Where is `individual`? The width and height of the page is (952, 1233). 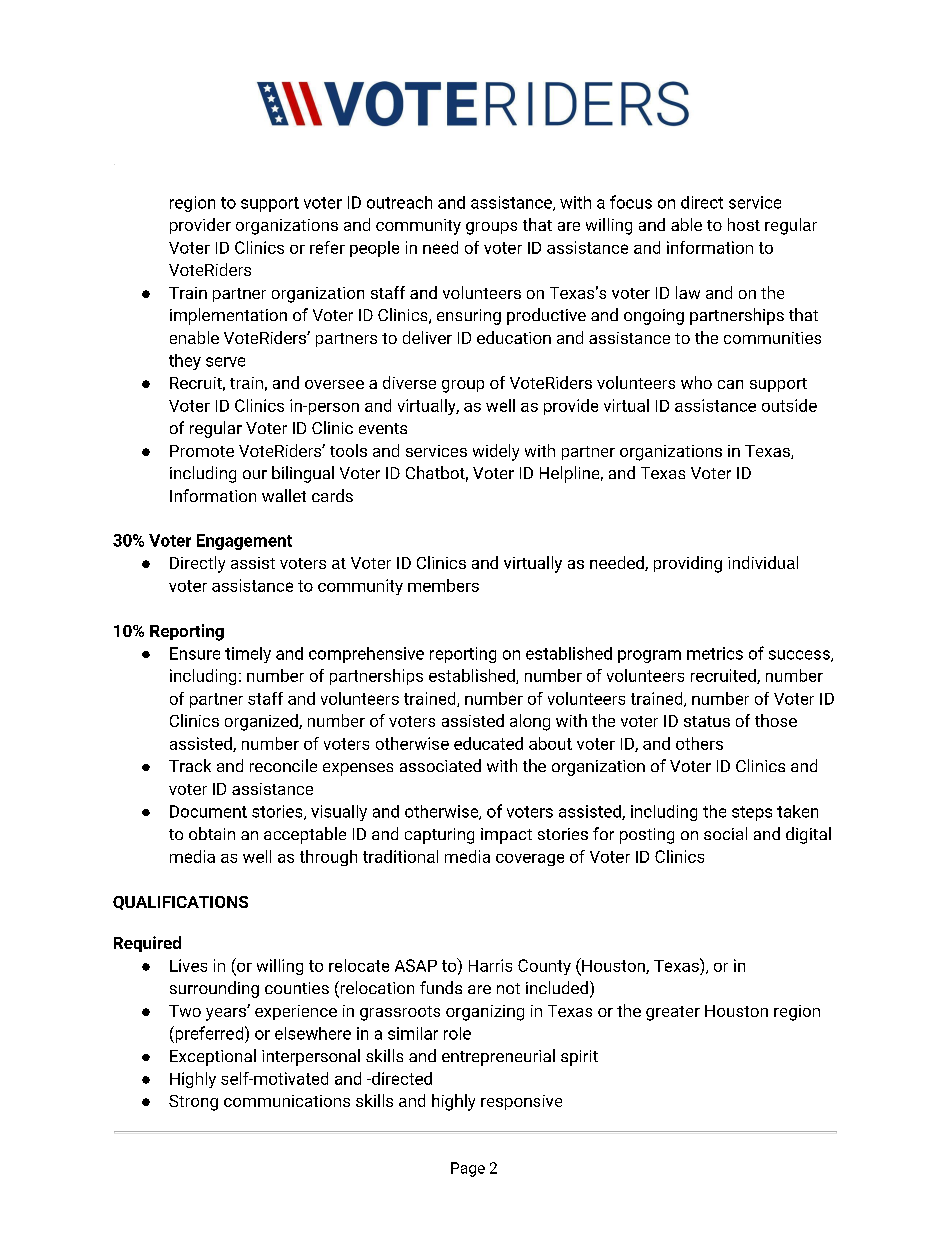 individual is located at coordinates (763, 562).
